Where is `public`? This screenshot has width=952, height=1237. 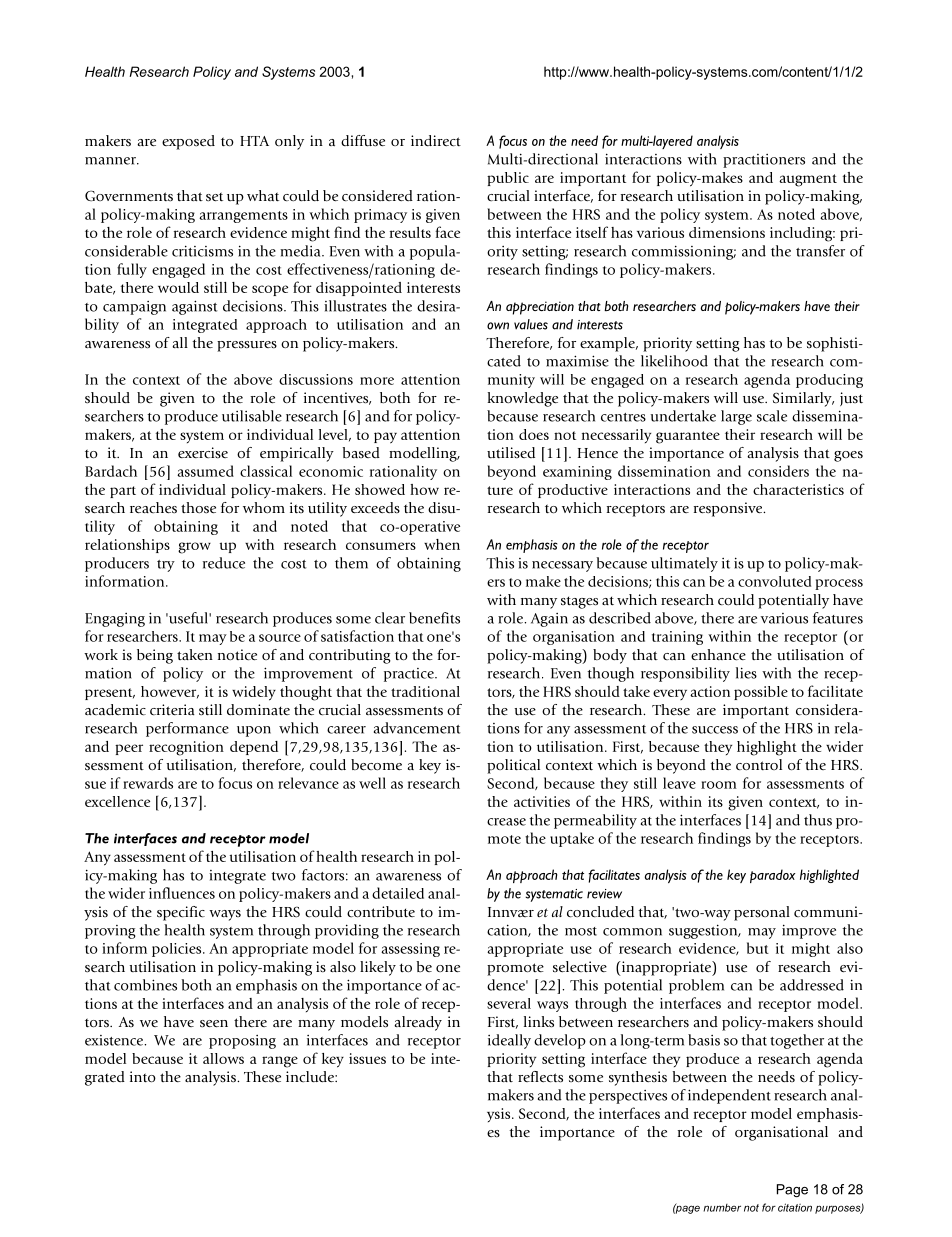
public is located at coordinates (508, 179).
